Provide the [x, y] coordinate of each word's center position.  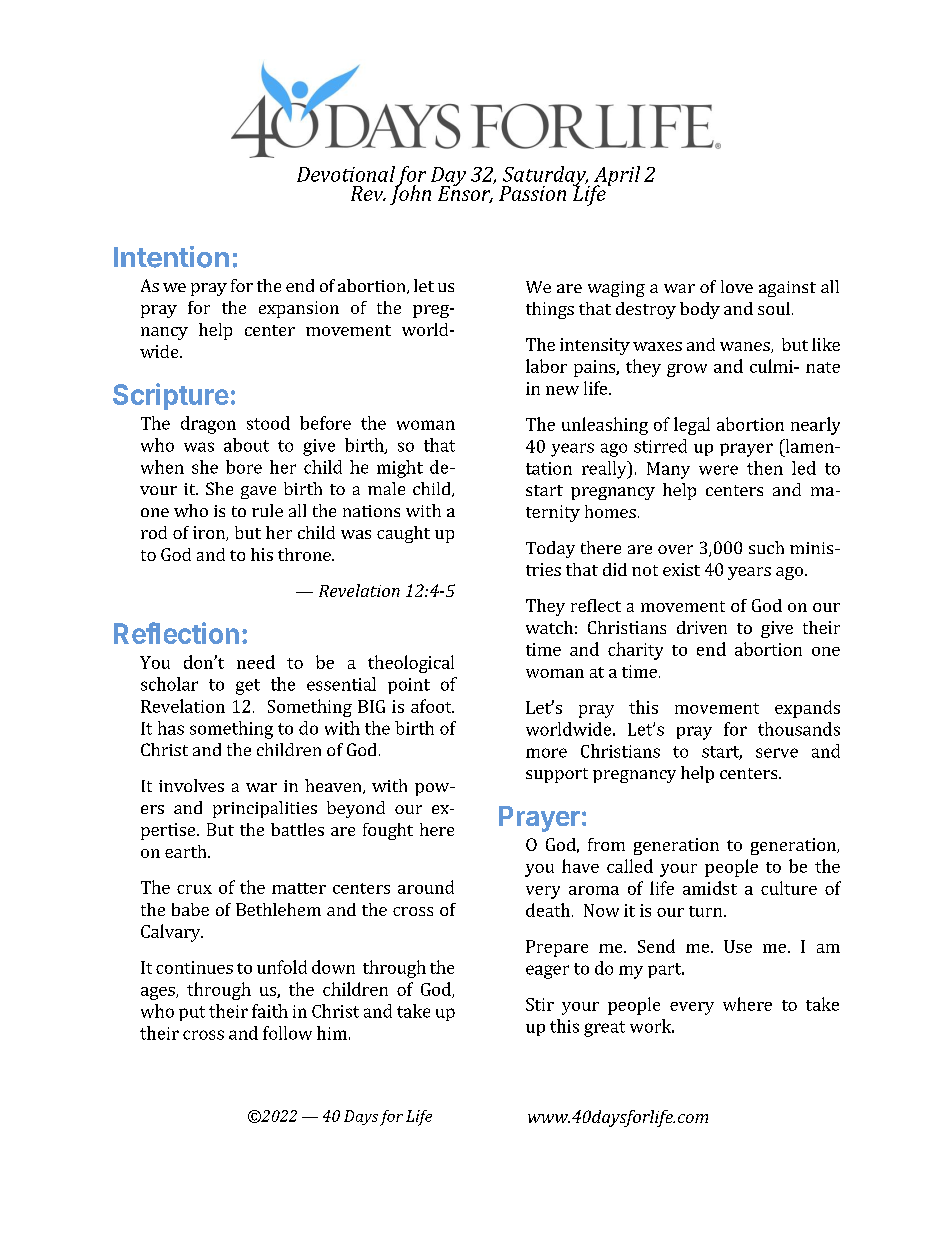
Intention [171, 257]
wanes [746, 347]
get [248, 687]
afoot [432, 706]
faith [270, 1011]
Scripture [171, 396]
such [766, 547]
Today [550, 549]
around [426, 887]
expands [807, 709]
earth [187, 851]
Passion [532, 193]
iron [210, 533]
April [616, 177]
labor [546, 366]
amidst [710, 888]
